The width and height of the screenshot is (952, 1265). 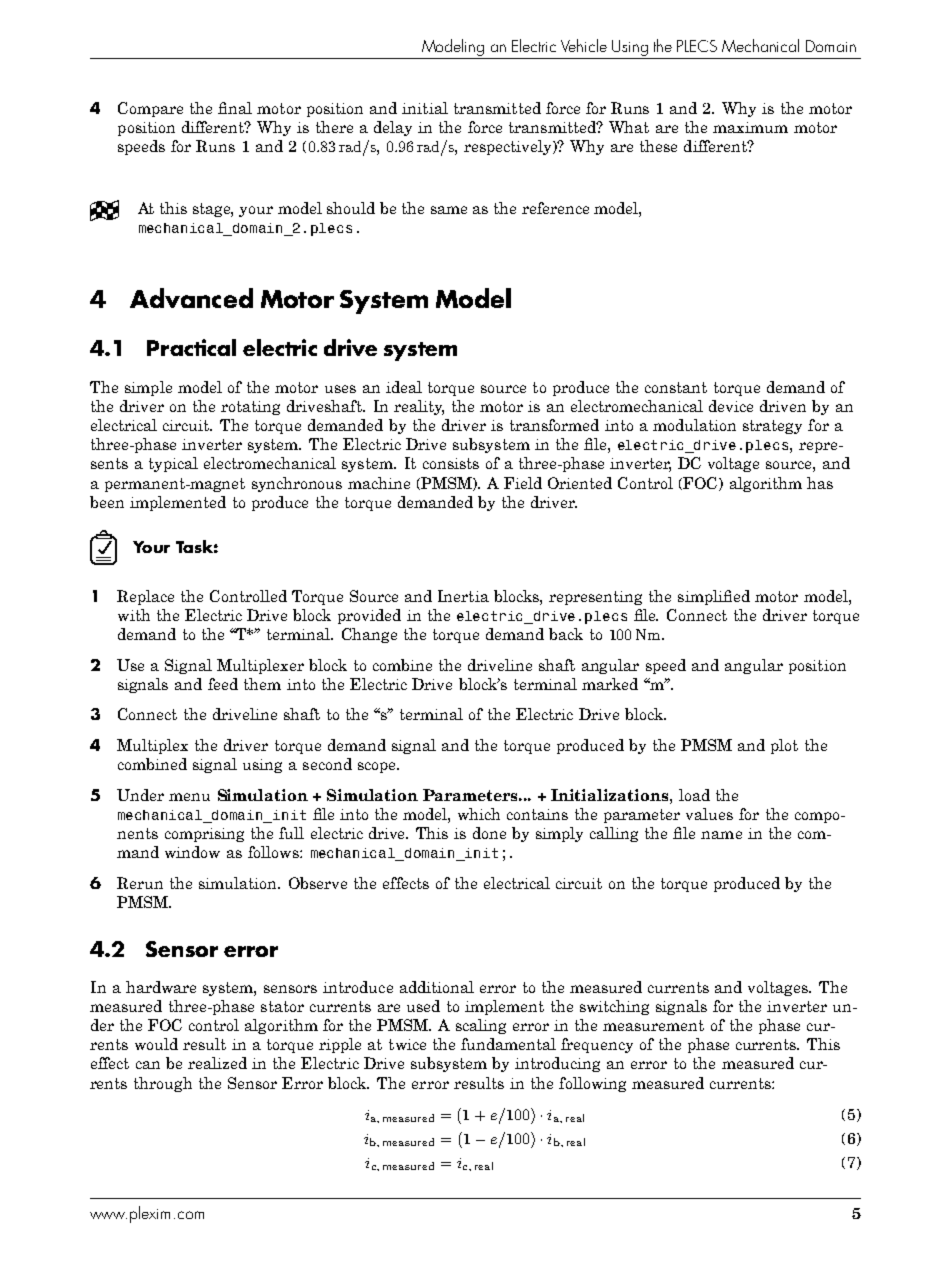 I want to click on can, so click(x=148, y=1065).
